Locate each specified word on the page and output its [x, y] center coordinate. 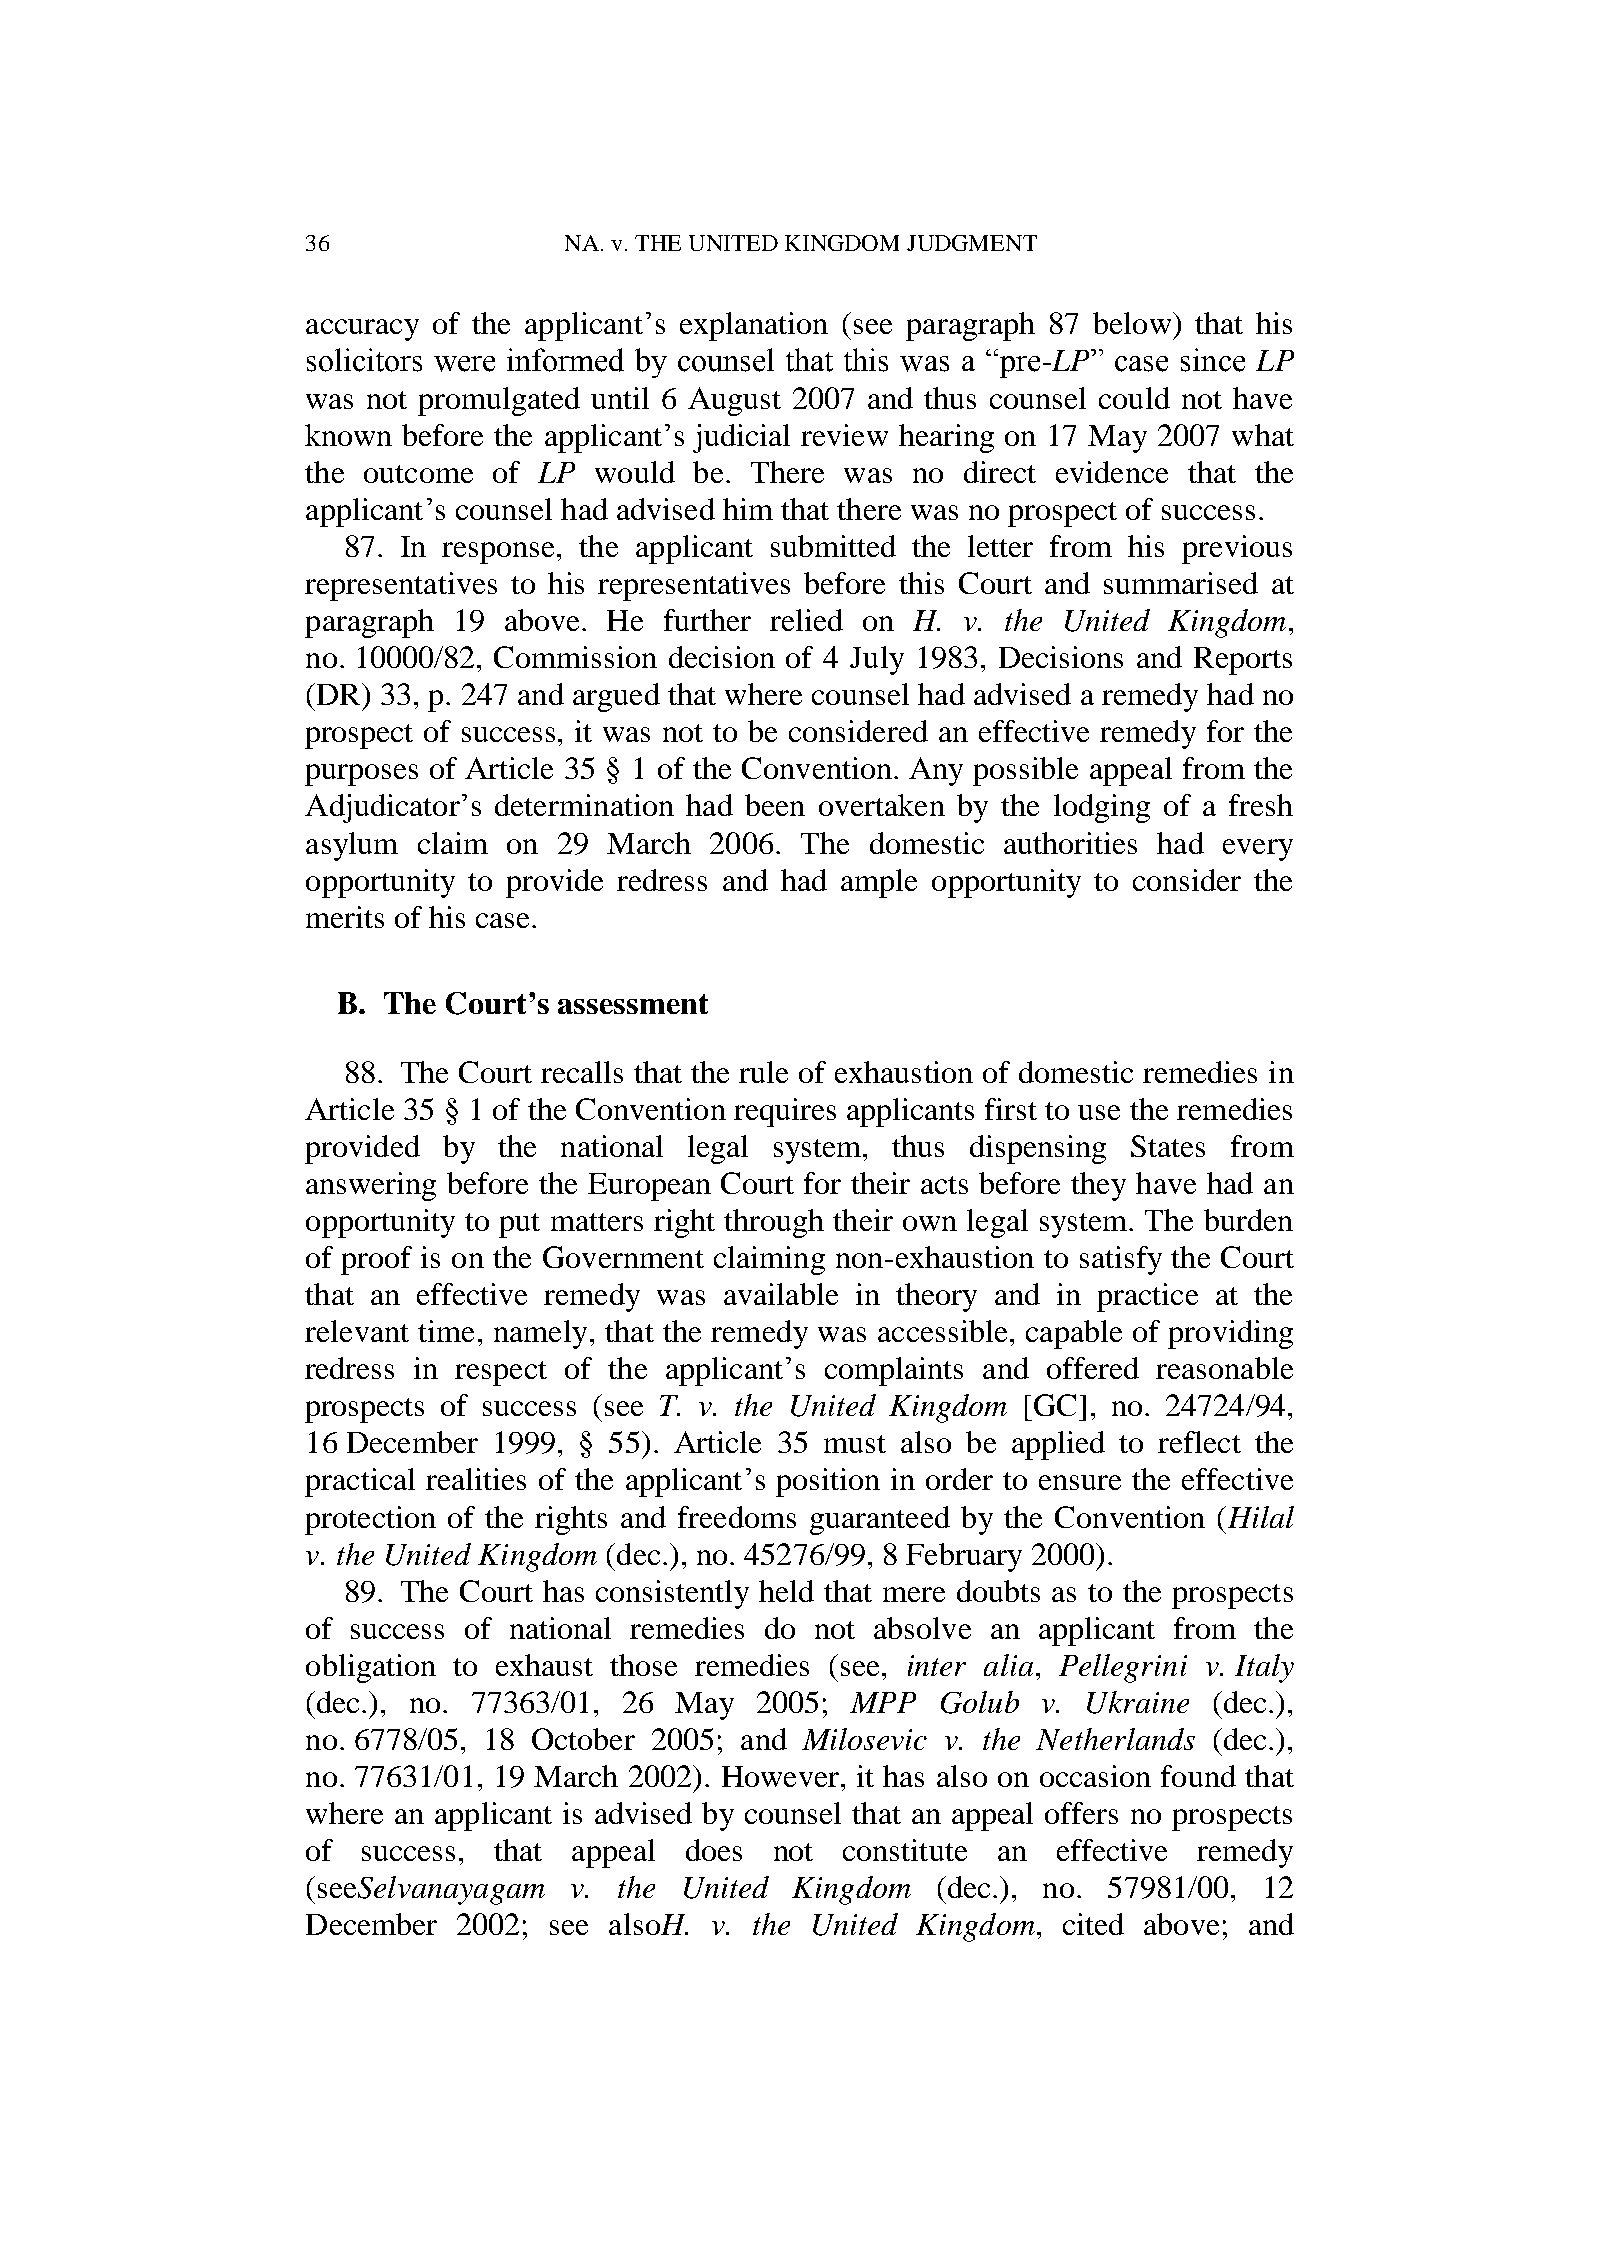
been [775, 805]
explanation [754, 326]
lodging [1102, 808]
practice [1147, 1297]
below [1132, 323]
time [446, 1331]
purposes [361, 775]
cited [1093, 1924]
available [781, 1294]
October [583, 1739]
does [714, 1850]
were [464, 364]
